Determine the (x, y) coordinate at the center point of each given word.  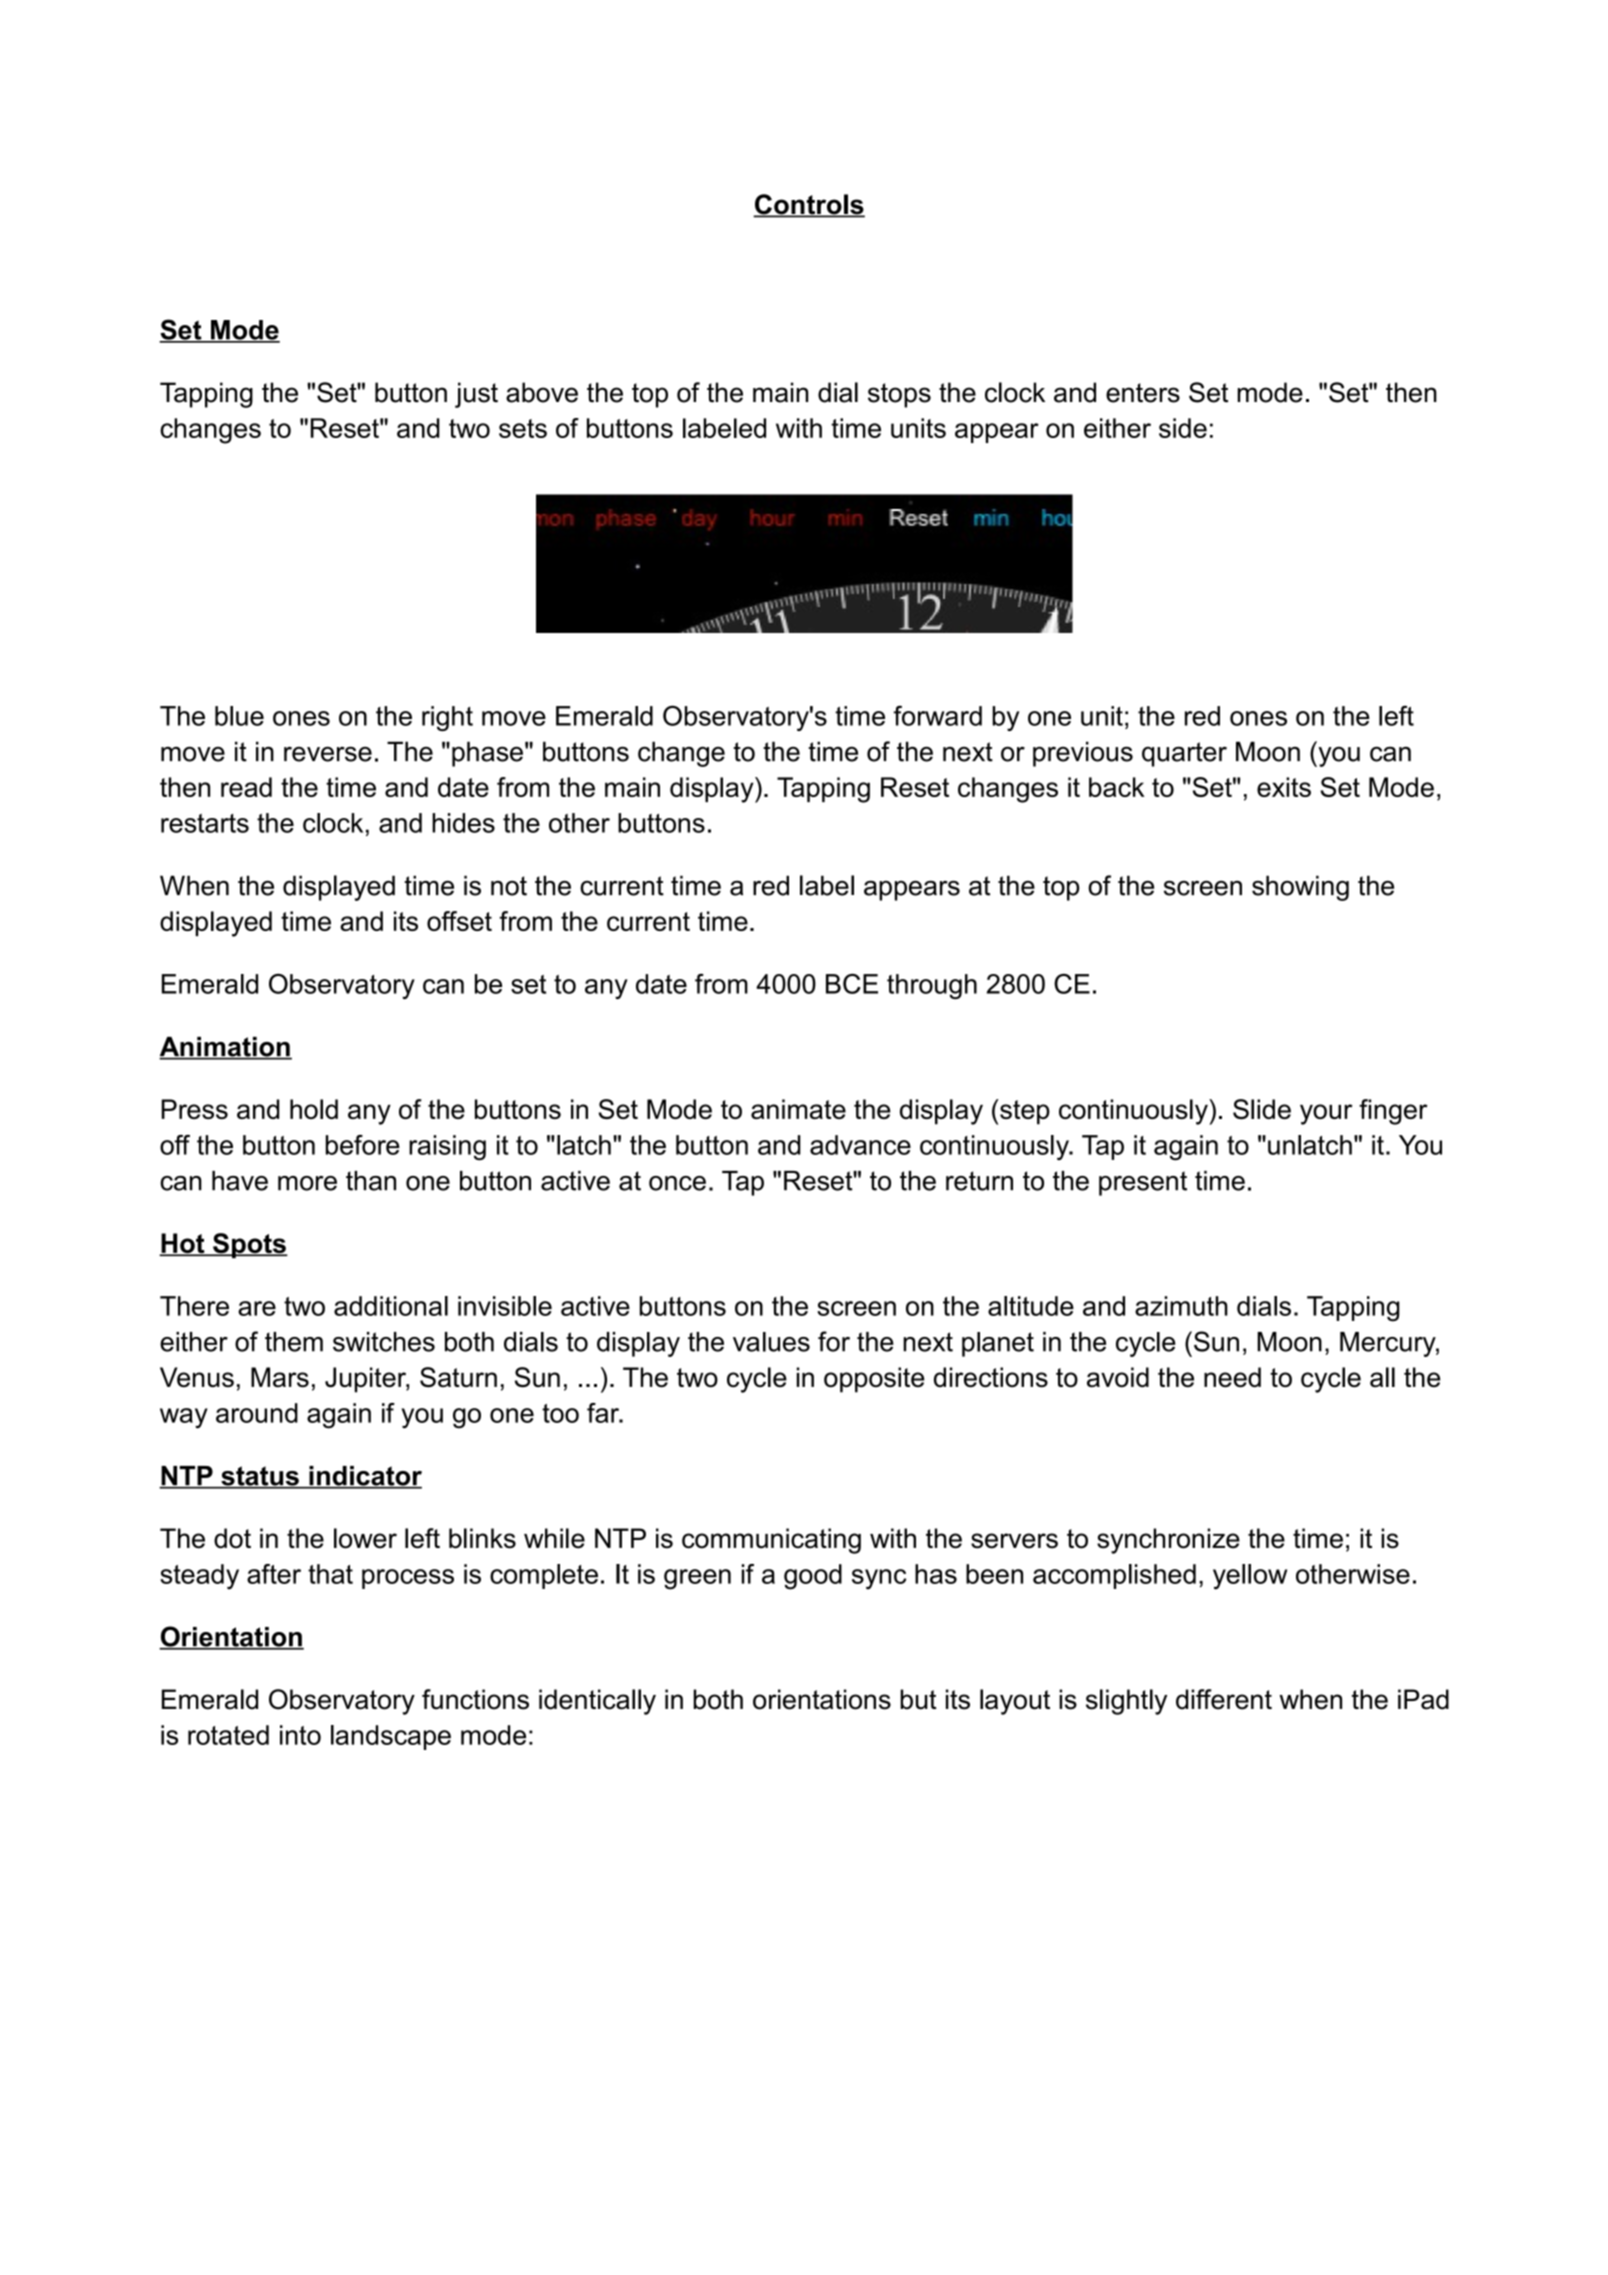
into (300, 1735)
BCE (852, 984)
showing (1300, 888)
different (1224, 1699)
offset (459, 921)
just (476, 395)
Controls (809, 205)
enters (1143, 393)
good (813, 1577)
